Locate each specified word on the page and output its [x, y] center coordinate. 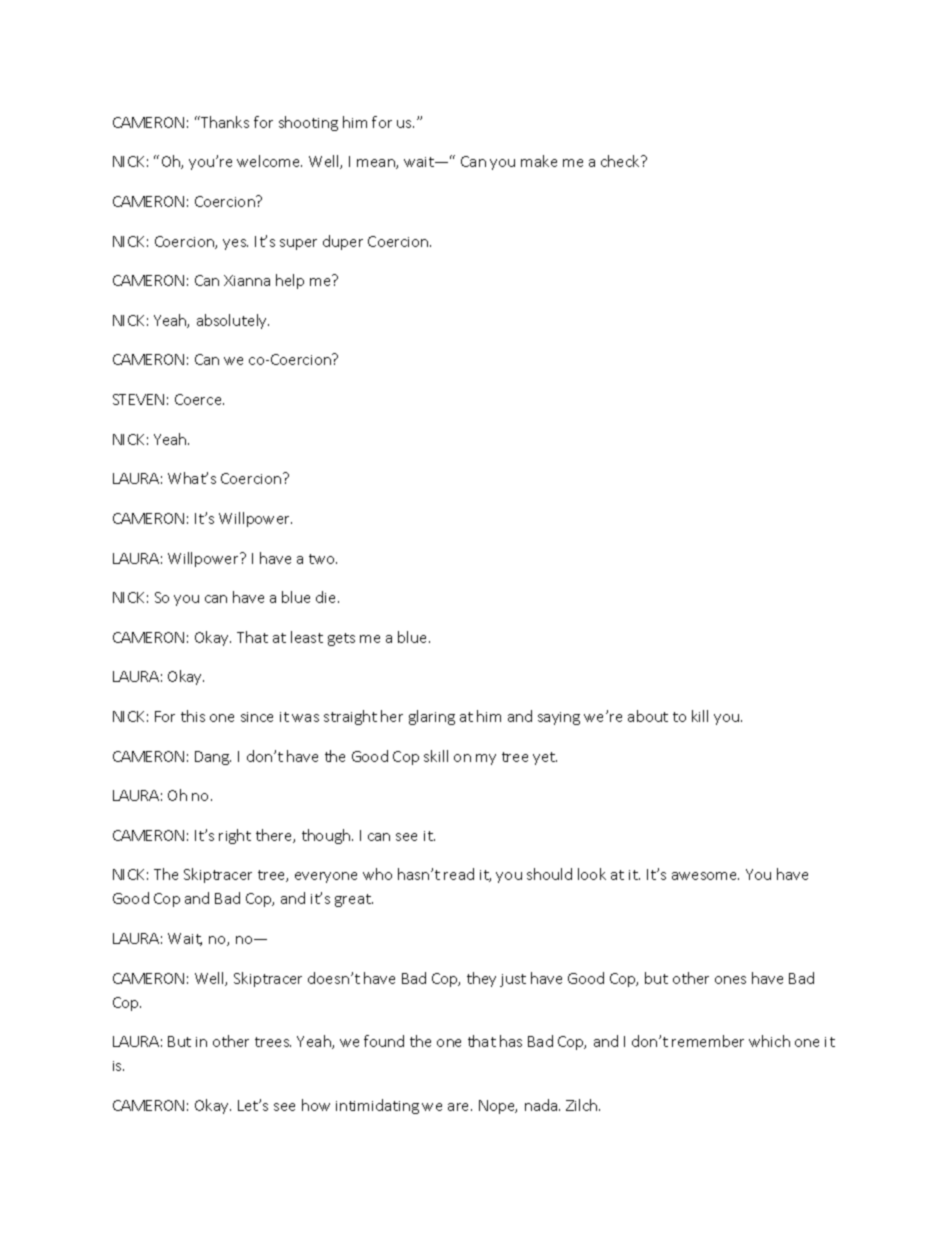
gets [341, 639]
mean [377, 164]
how [316, 1105]
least [307, 637]
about [648, 716]
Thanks [224, 122]
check [622, 161]
